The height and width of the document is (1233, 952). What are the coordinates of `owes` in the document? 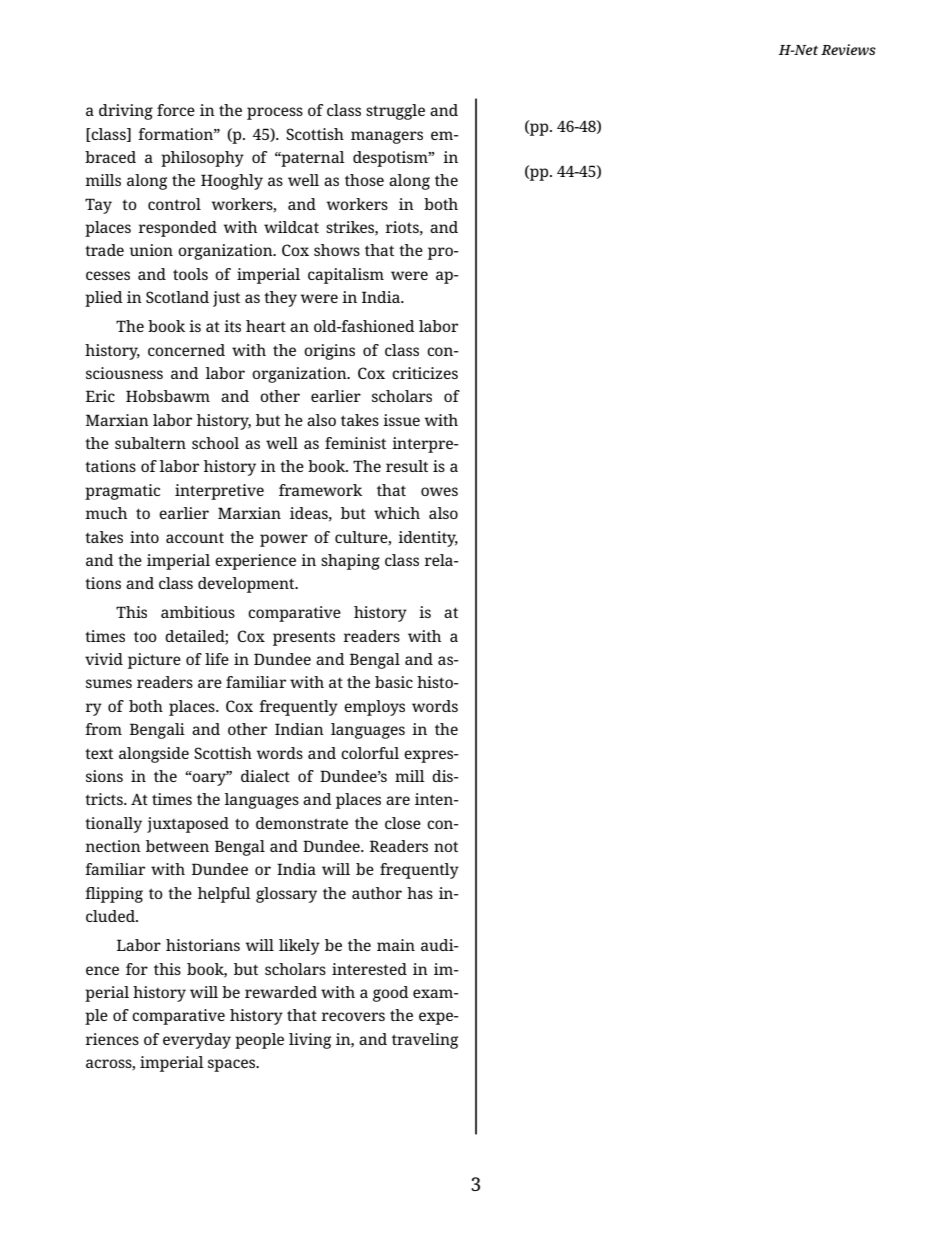 It's located at (439, 491).
